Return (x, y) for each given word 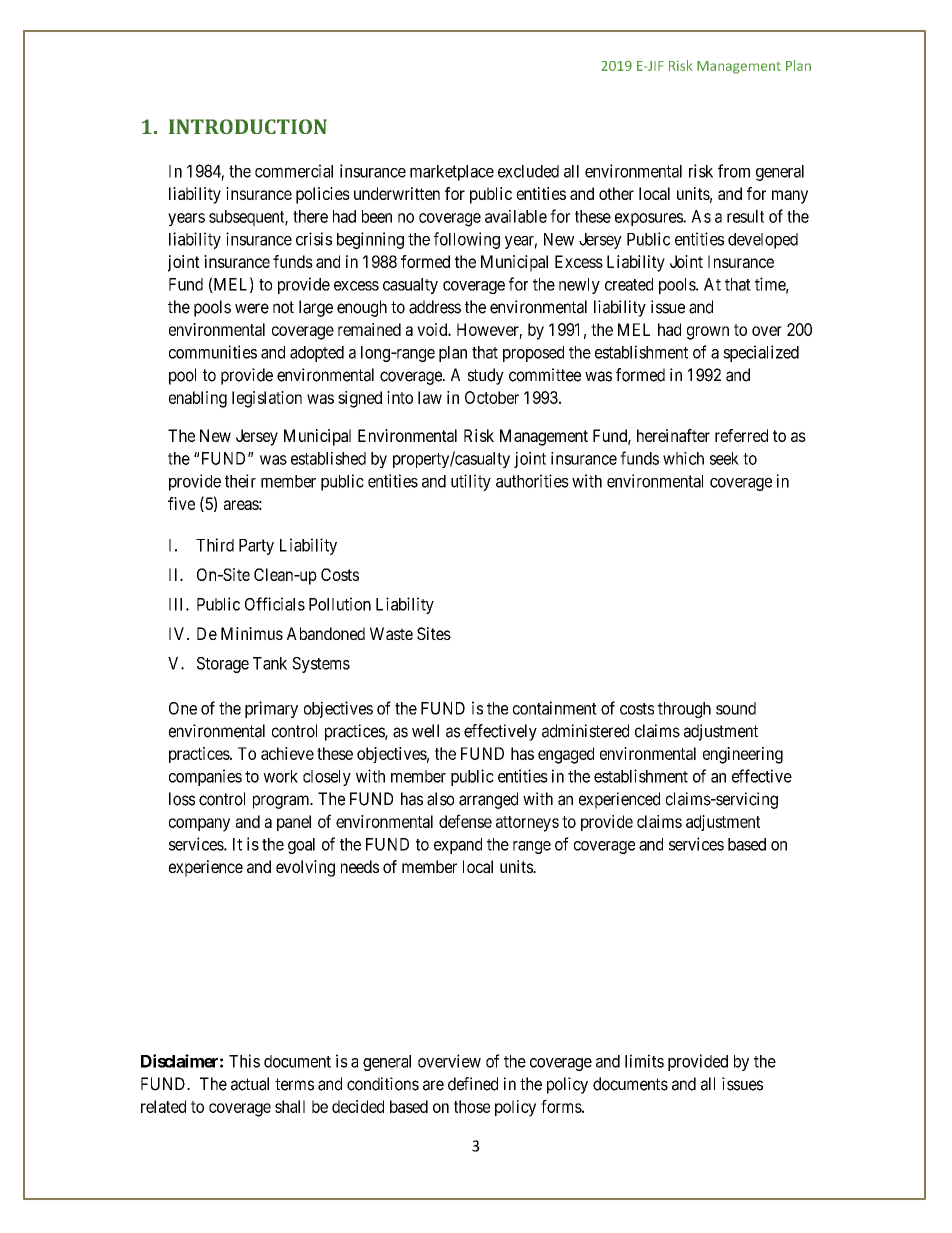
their (240, 481)
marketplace (452, 173)
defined (473, 1084)
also (440, 799)
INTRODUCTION (248, 126)
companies (205, 777)
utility (471, 482)
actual (250, 1084)
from (734, 171)
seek (724, 458)
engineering (743, 755)
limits (644, 1061)
